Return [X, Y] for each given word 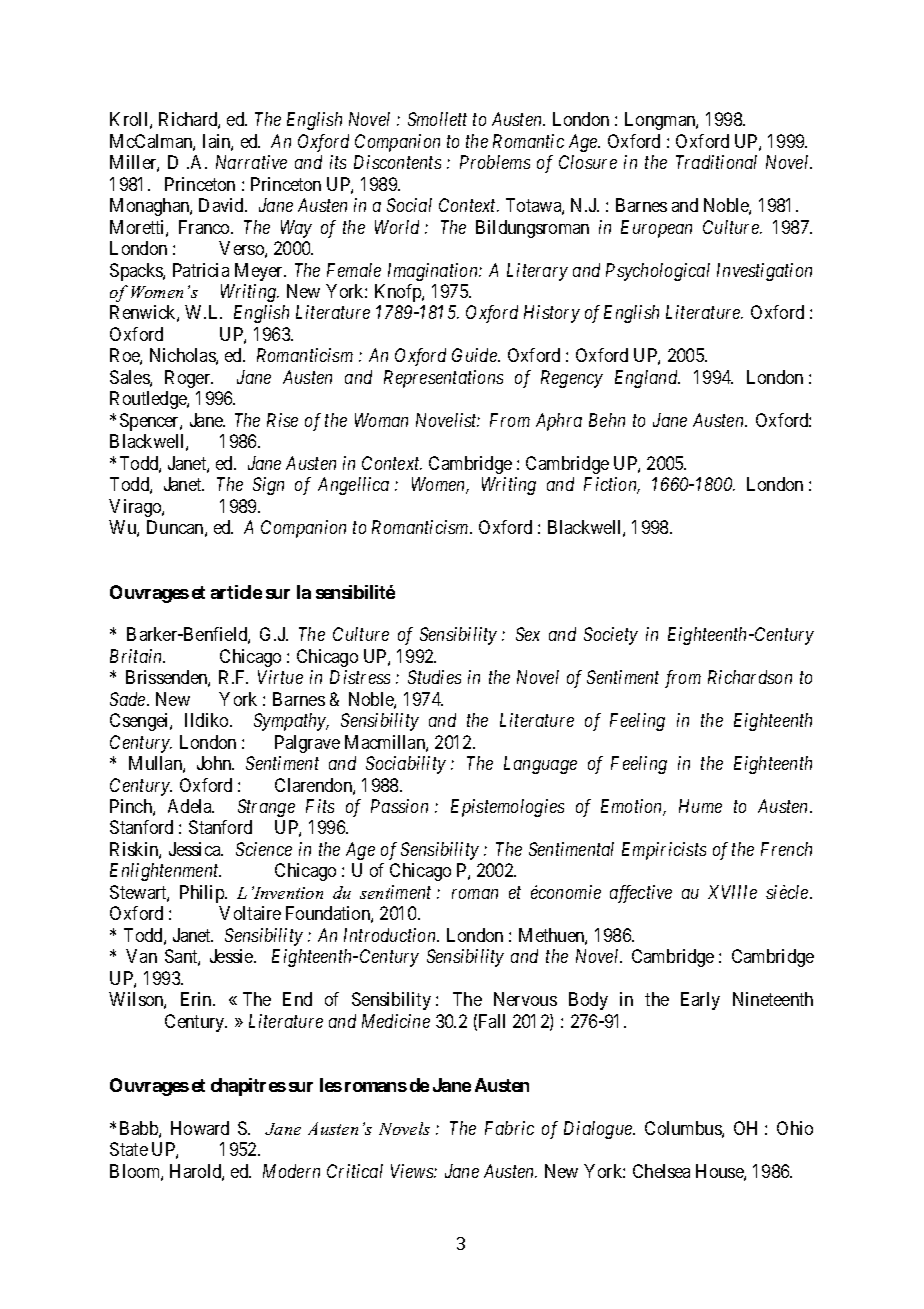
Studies [434, 677]
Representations [443, 379]
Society [611, 636]
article [236, 592]
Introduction [391, 935]
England [647, 379]
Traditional [716, 162]
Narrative [251, 162]
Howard [200, 1128]
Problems [495, 162]
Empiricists [664, 851]
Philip [203, 894]
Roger [189, 379]
